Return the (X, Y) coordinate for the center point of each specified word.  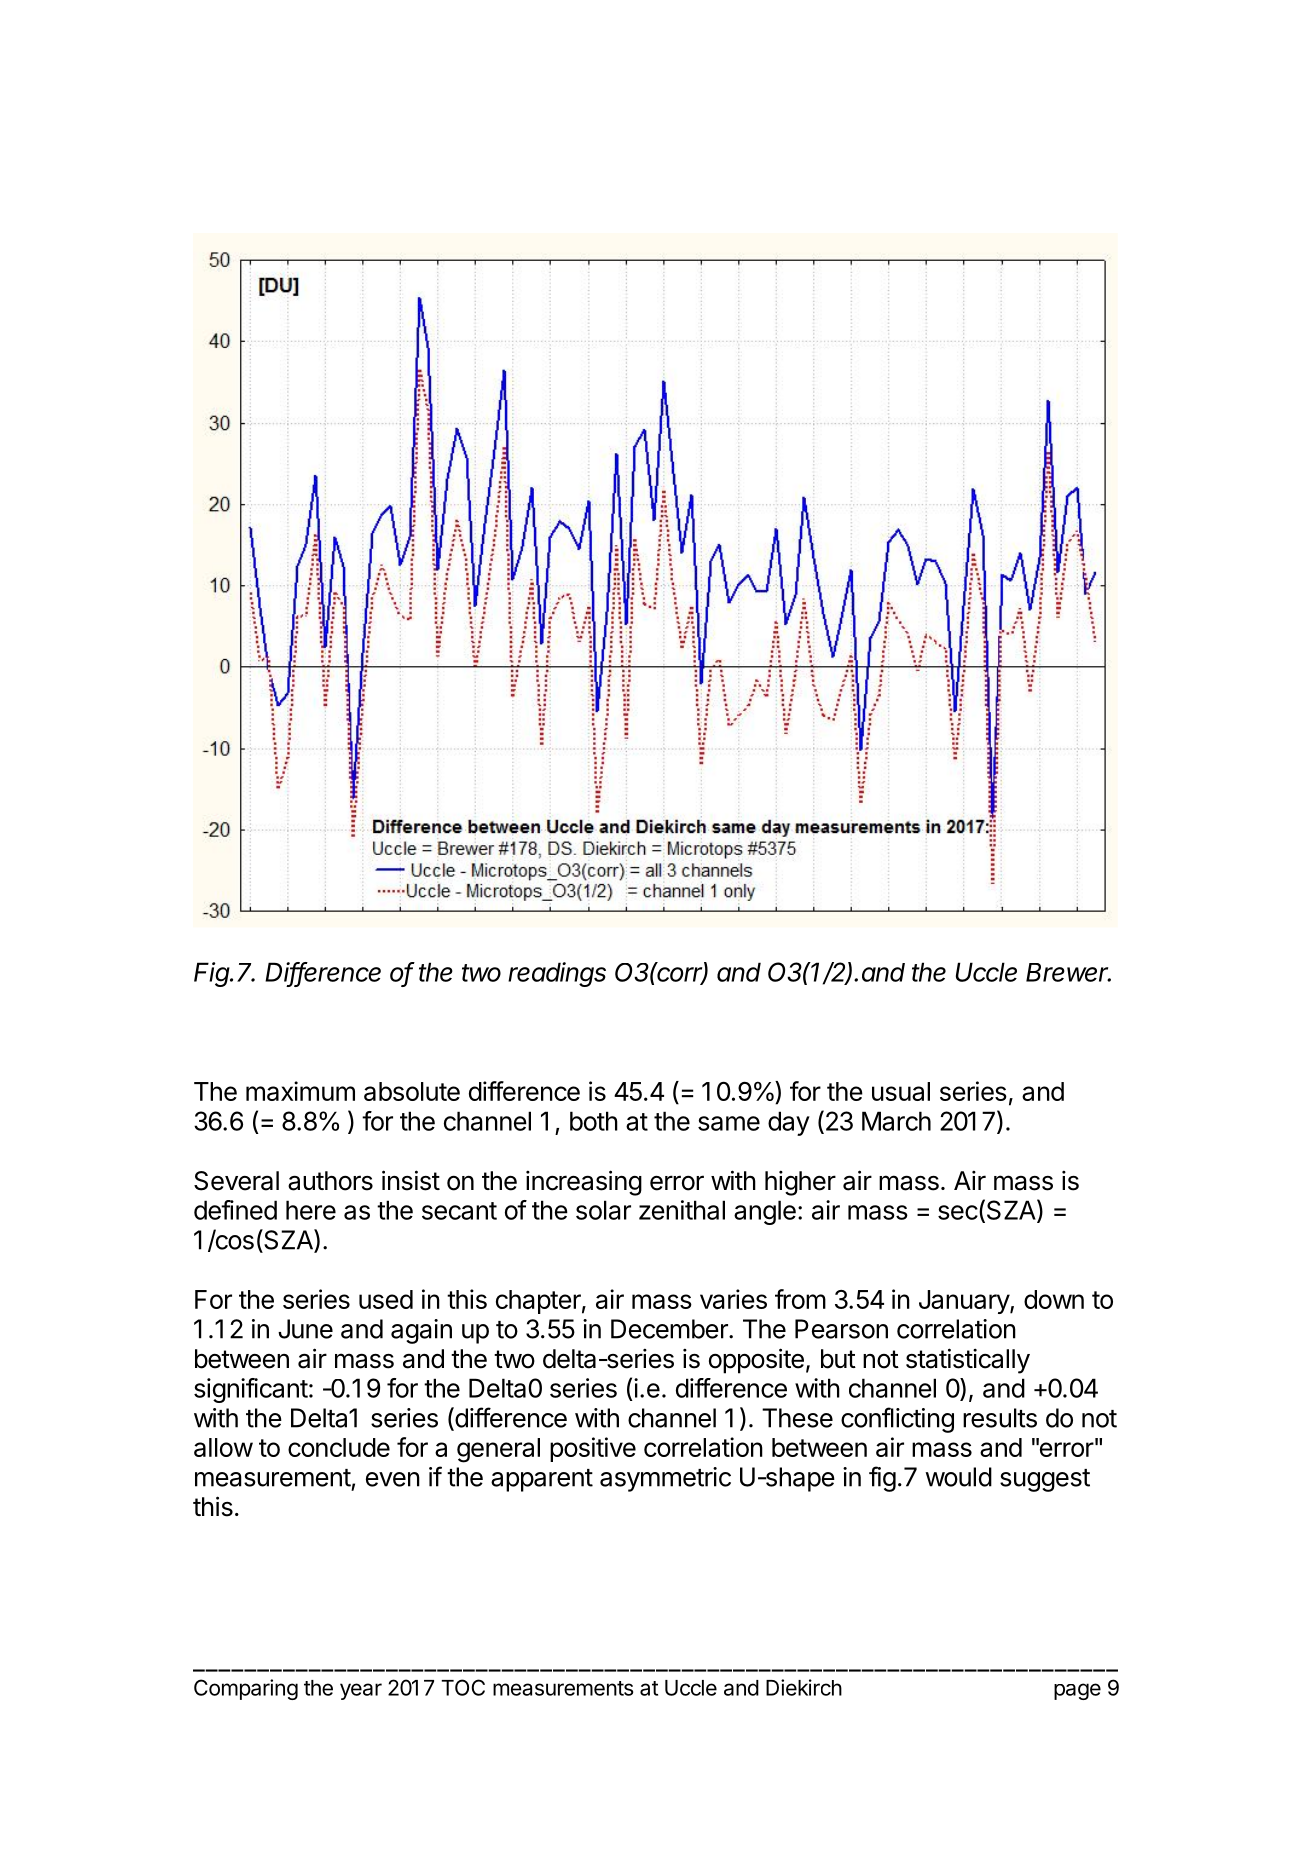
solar (603, 1210)
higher (800, 1183)
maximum (300, 1091)
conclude (339, 1447)
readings (557, 974)
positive (593, 1449)
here (311, 1210)
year (361, 1691)
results (1000, 1418)
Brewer (1068, 972)
